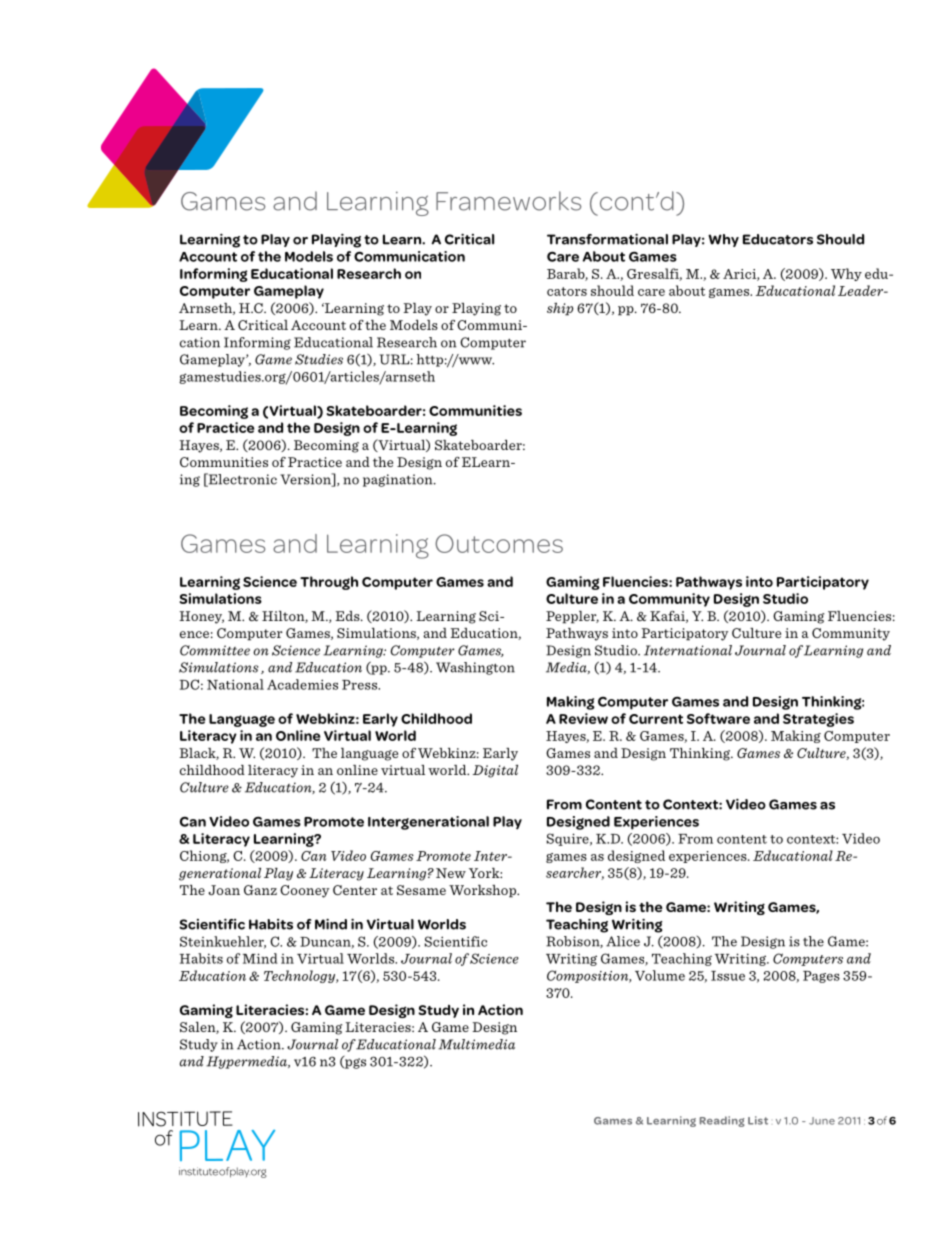 The height and width of the screenshot is (1233, 952). What do you see at coordinates (329, 583) in the screenshot?
I see `Through` at bounding box center [329, 583].
